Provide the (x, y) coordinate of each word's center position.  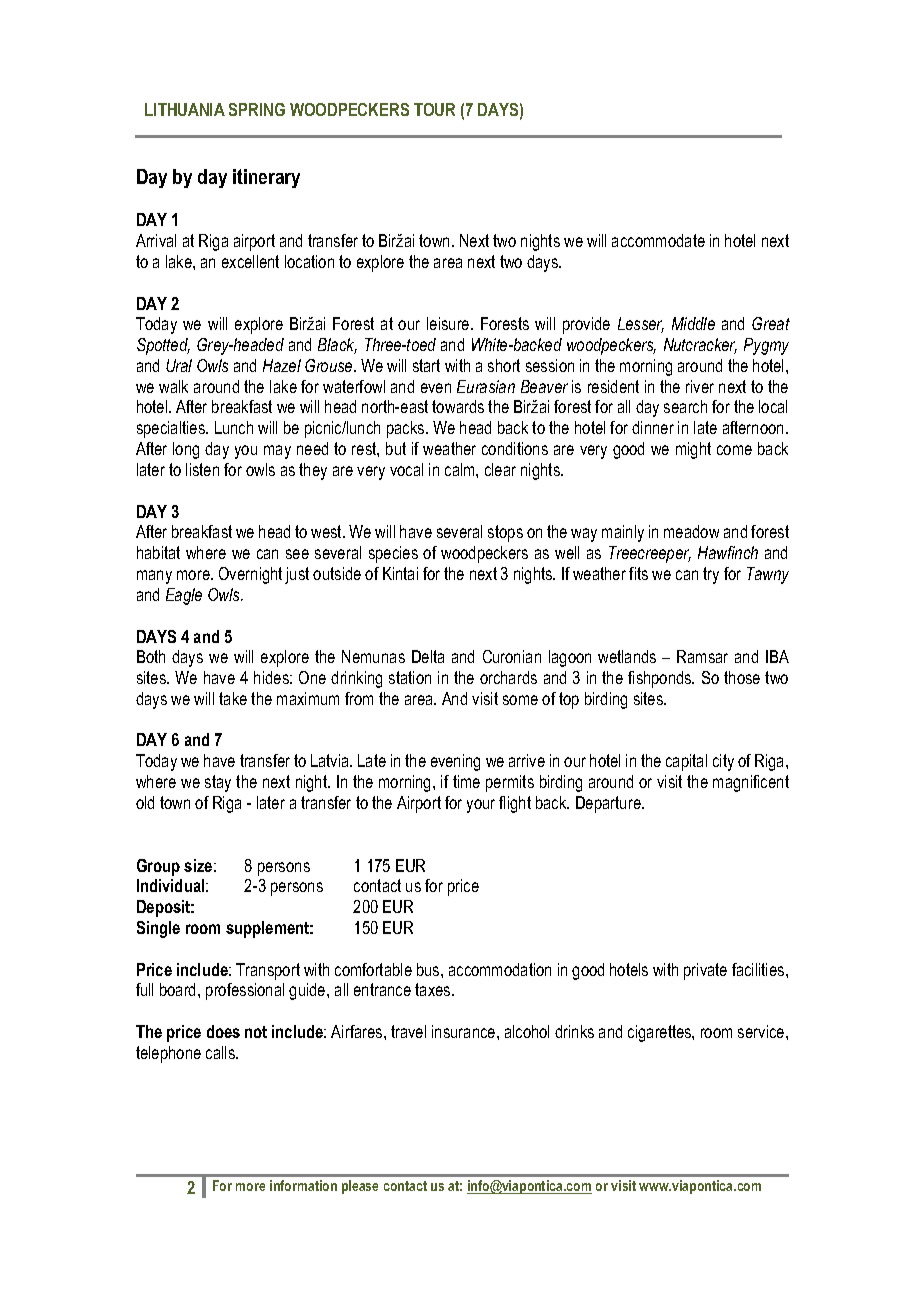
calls (221, 1052)
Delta (428, 656)
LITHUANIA (185, 109)
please (360, 1187)
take (233, 698)
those (742, 677)
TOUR (434, 109)
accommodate (658, 240)
